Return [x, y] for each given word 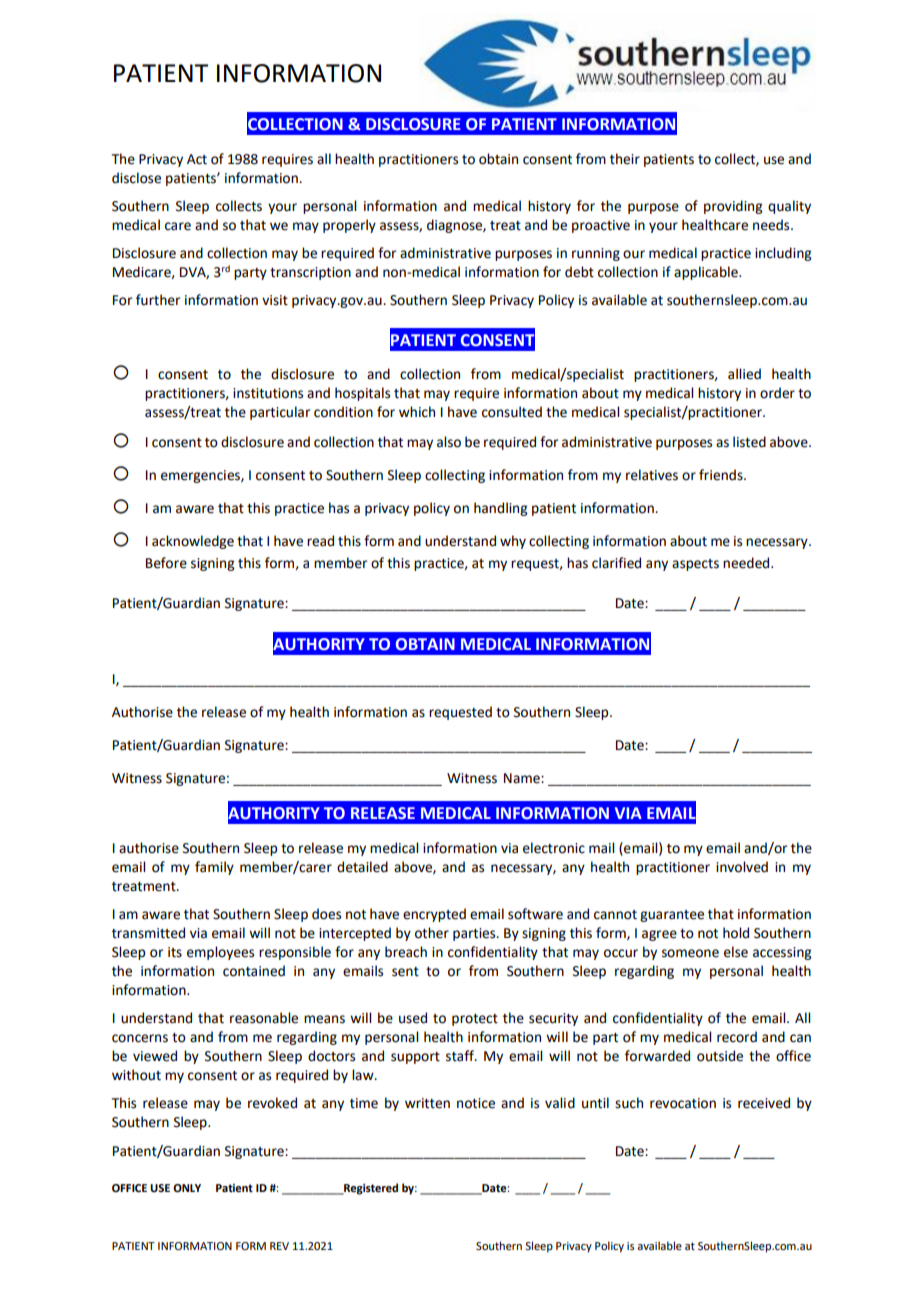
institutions [268, 393]
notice [476, 1103]
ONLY [187, 1188]
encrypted [434, 915]
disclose [136, 178]
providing [733, 207]
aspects [695, 565]
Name [523, 778]
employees [220, 953]
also [449, 442]
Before [166, 563]
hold [736, 933]
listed [749, 442]
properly [349, 226]
